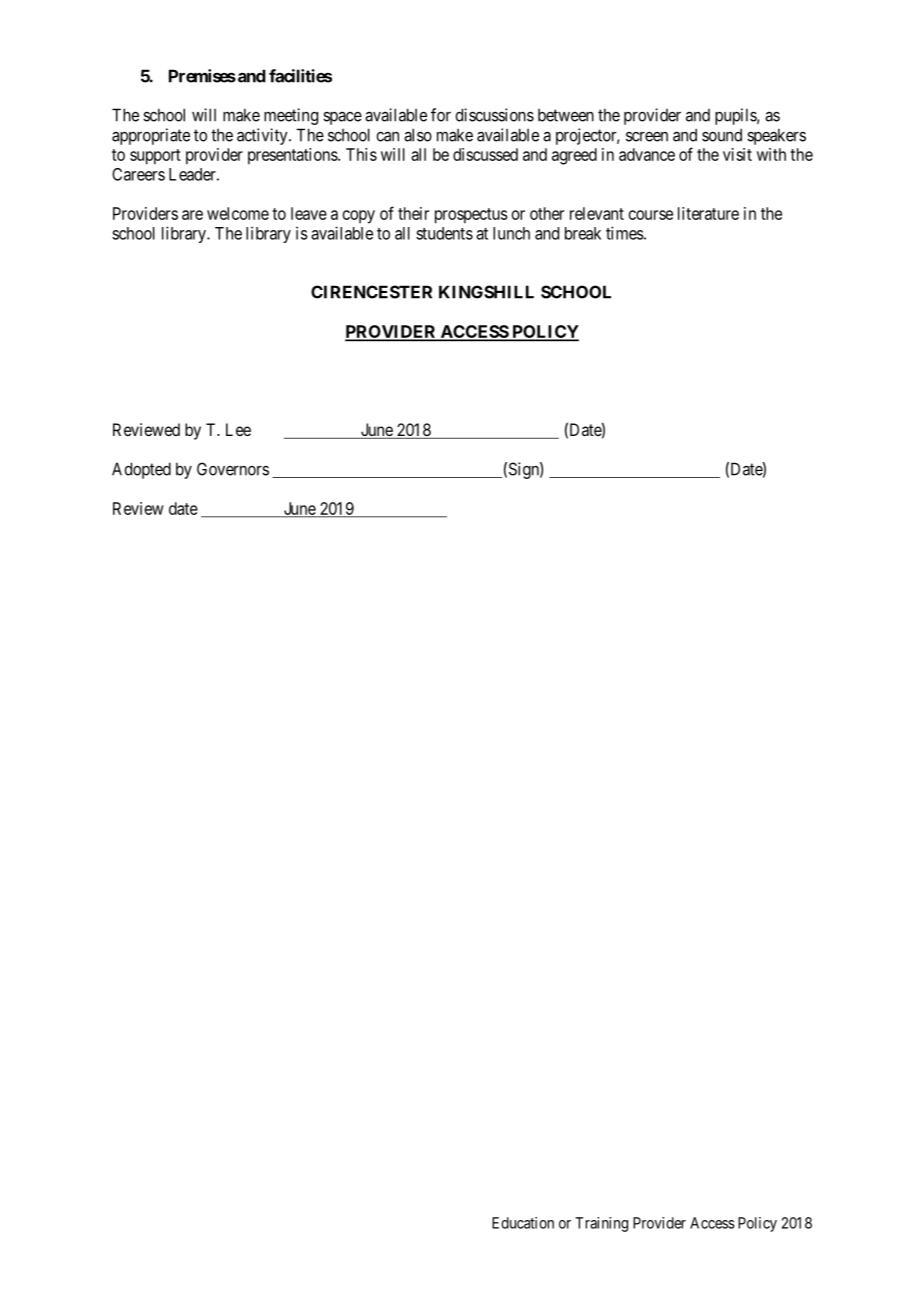 This page has height=1308, width=924. What do you see at coordinates (625, 233) in the page?
I see `times` at bounding box center [625, 233].
